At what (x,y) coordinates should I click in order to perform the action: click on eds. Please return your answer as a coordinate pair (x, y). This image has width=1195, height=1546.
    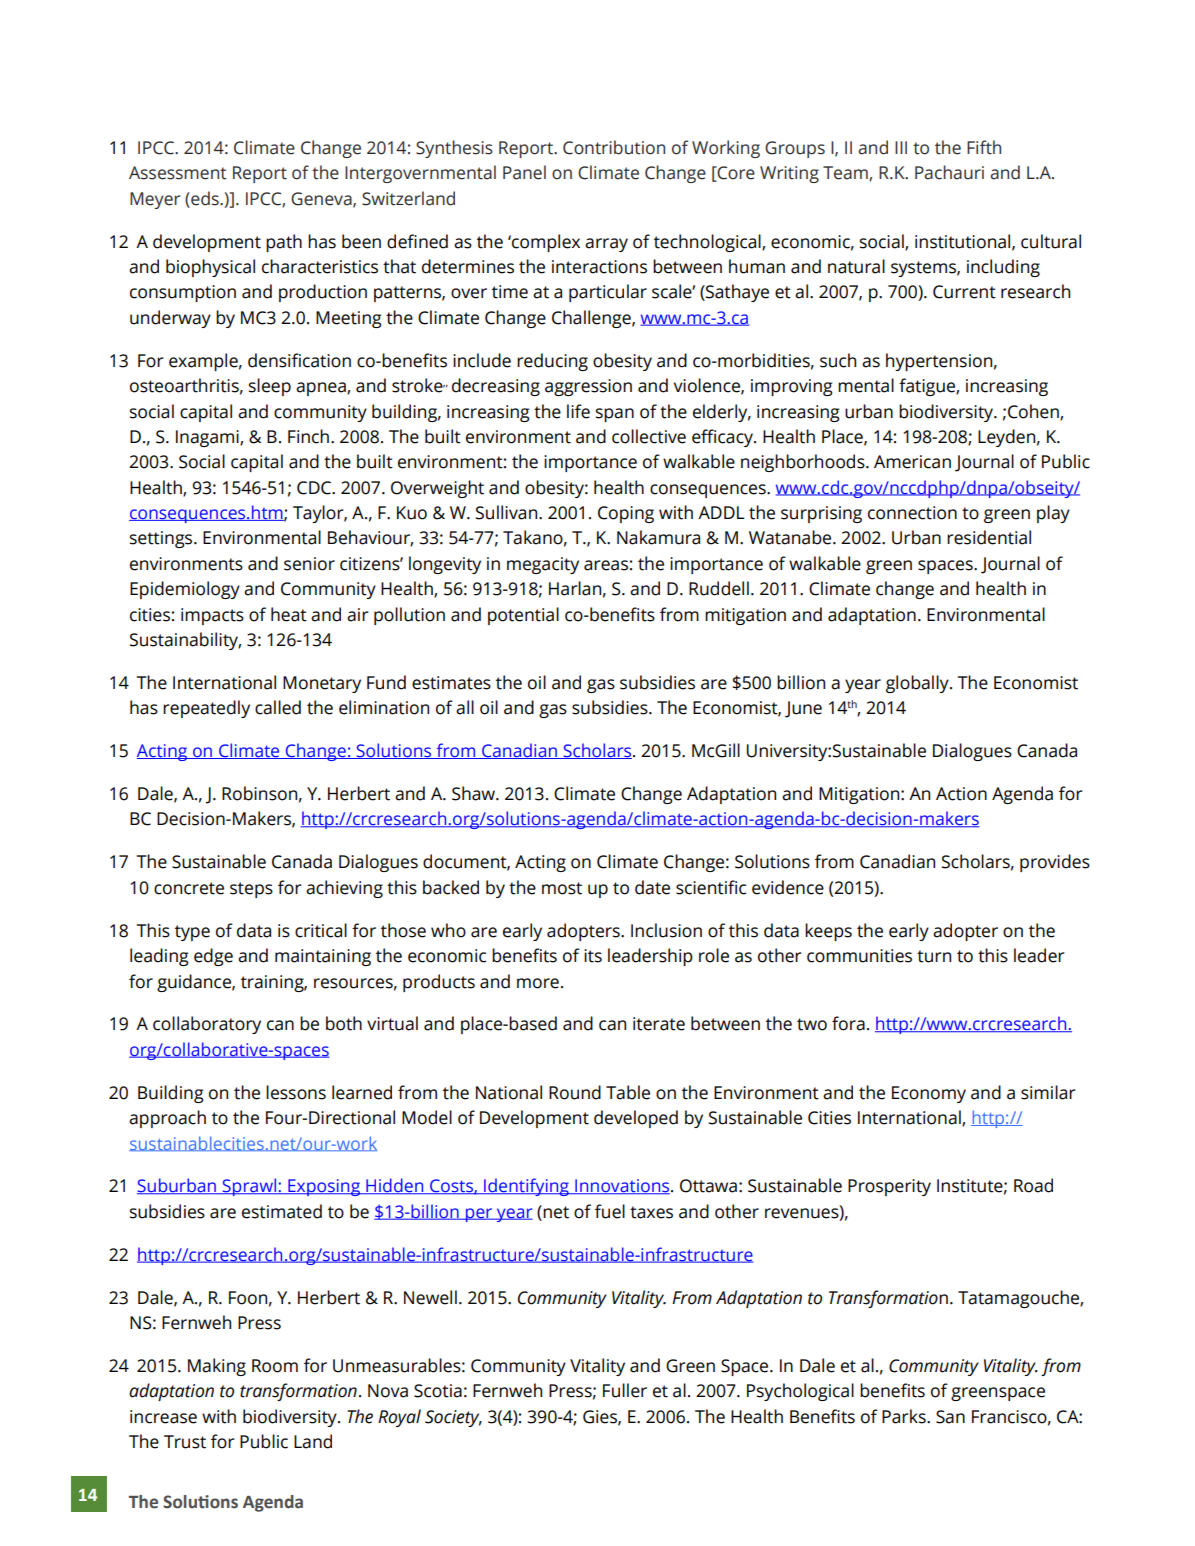
    Looking at the image, I should click on (205, 198).
